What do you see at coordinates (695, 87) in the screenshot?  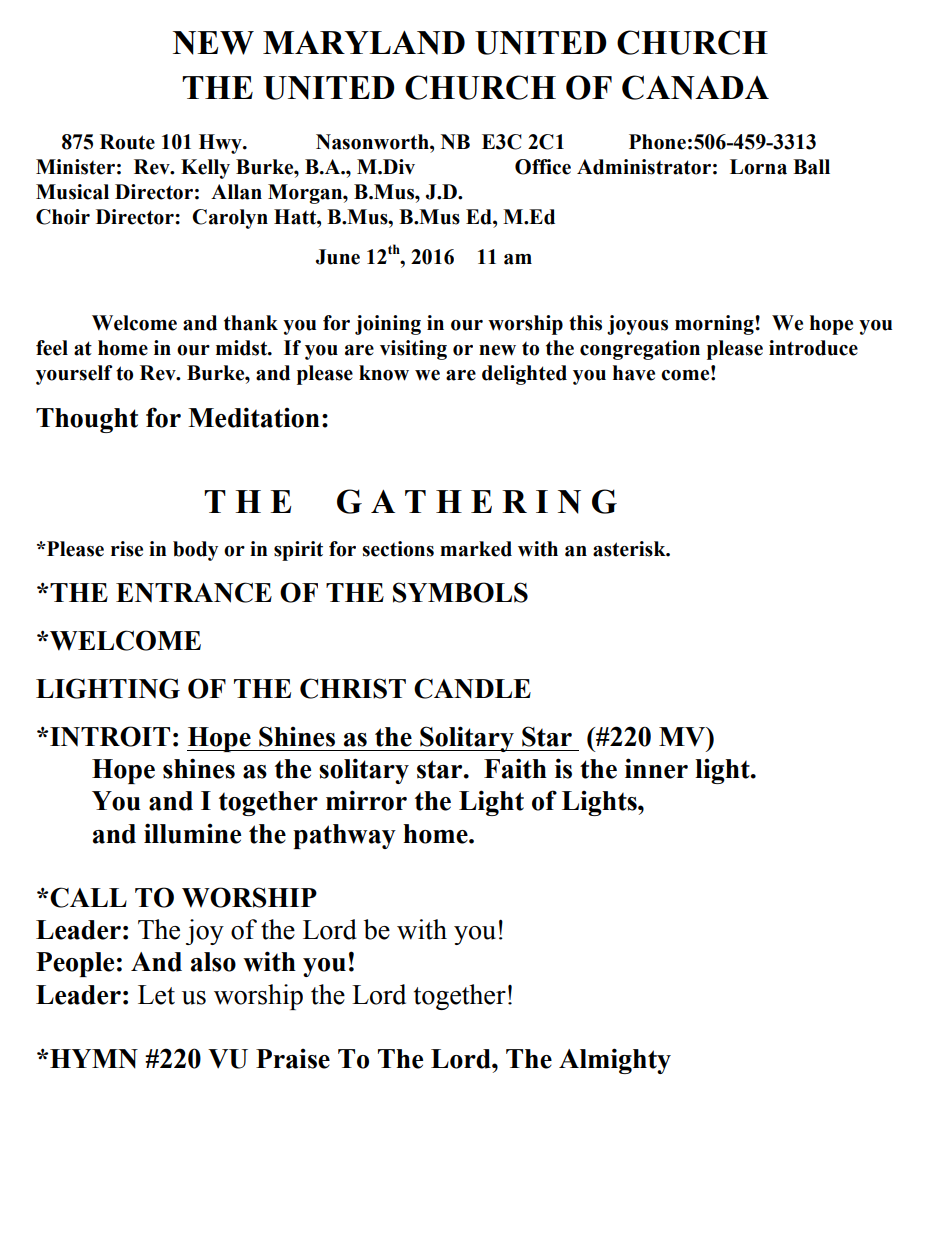 I see `CANADA` at bounding box center [695, 87].
